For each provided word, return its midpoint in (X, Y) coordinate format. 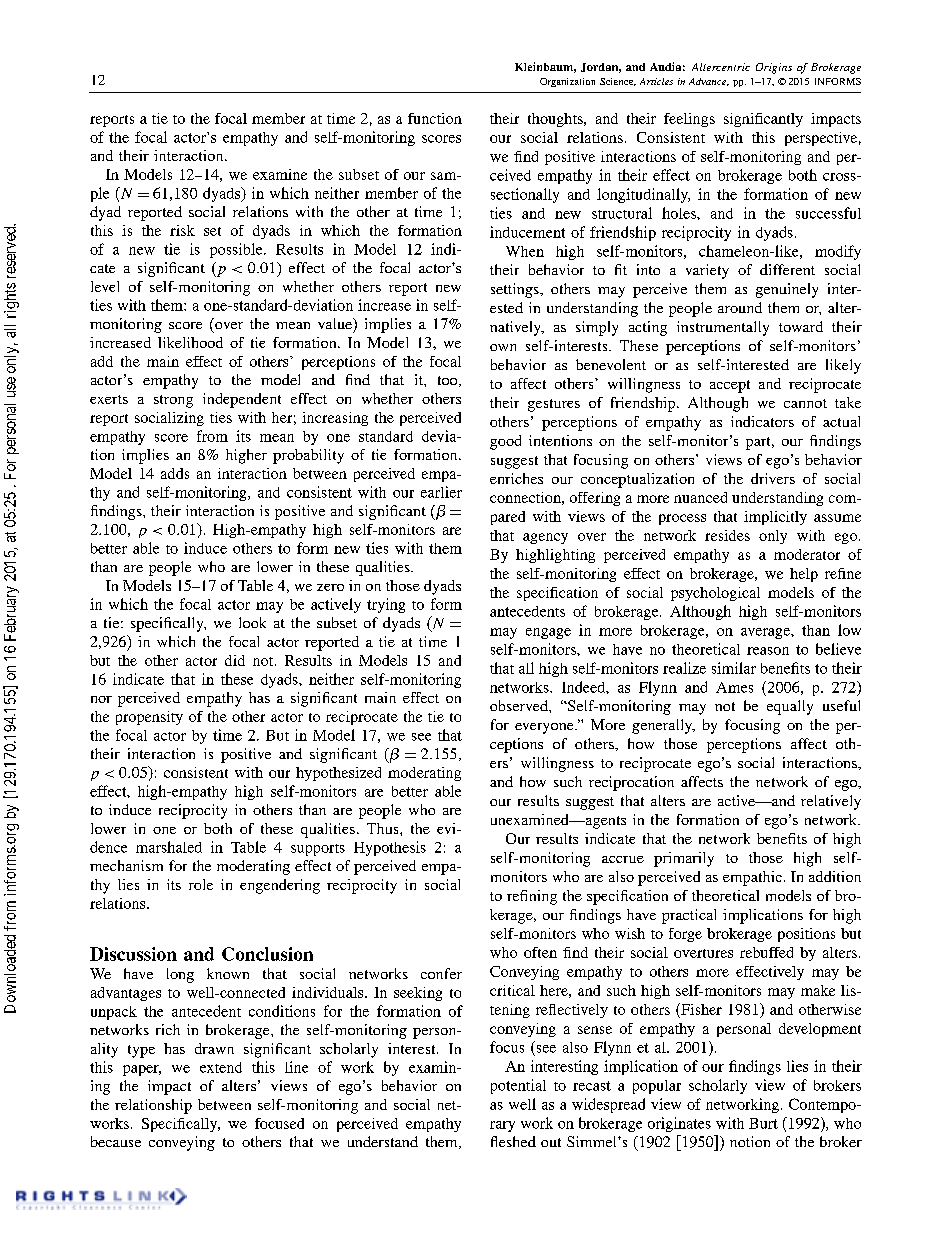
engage (548, 633)
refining (532, 897)
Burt (763, 1123)
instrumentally (723, 328)
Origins (774, 68)
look (252, 622)
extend (221, 1067)
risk (182, 230)
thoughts (556, 120)
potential (518, 1086)
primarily (684, 859)
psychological (715, 594)
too (449, 381)
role (201, 884)
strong (173, 401)
